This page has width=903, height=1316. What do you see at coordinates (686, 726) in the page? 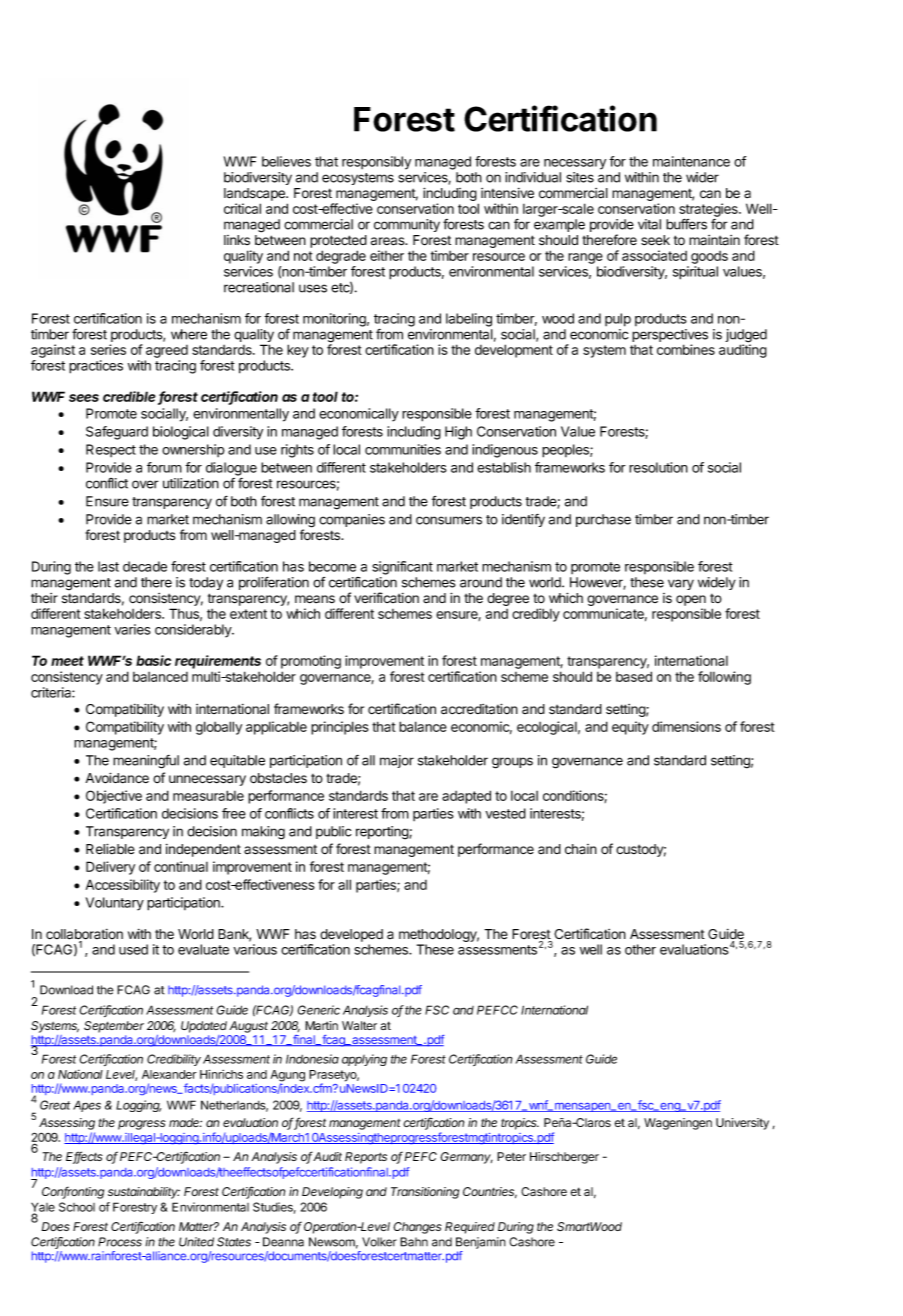
I see `dimensions` at bounding box center [686, 726].
